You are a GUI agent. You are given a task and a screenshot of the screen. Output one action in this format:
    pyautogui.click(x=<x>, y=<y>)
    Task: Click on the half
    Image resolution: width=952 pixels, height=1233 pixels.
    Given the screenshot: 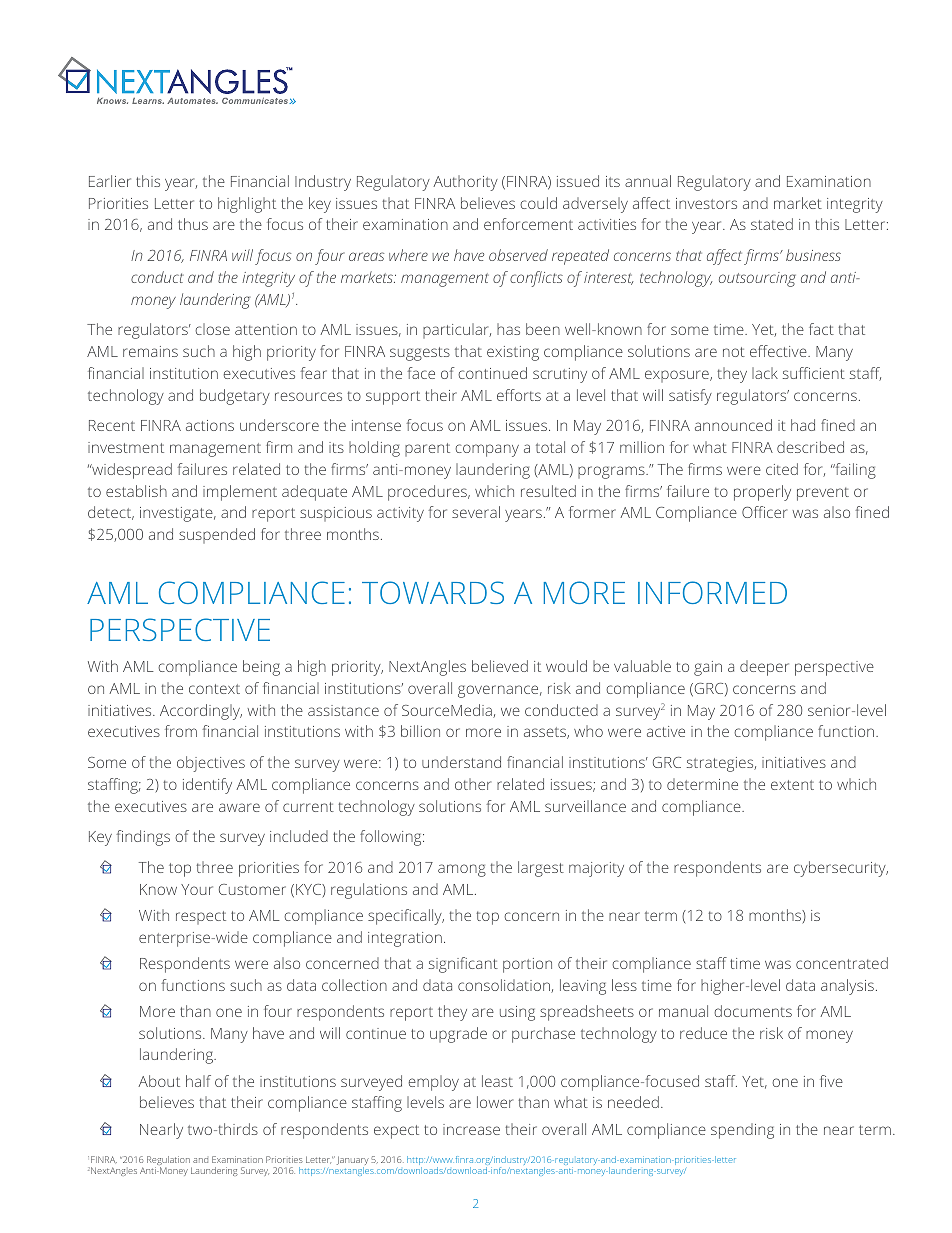 What is the action you would take?
    pyautogui.click(x=198, y=1081)
